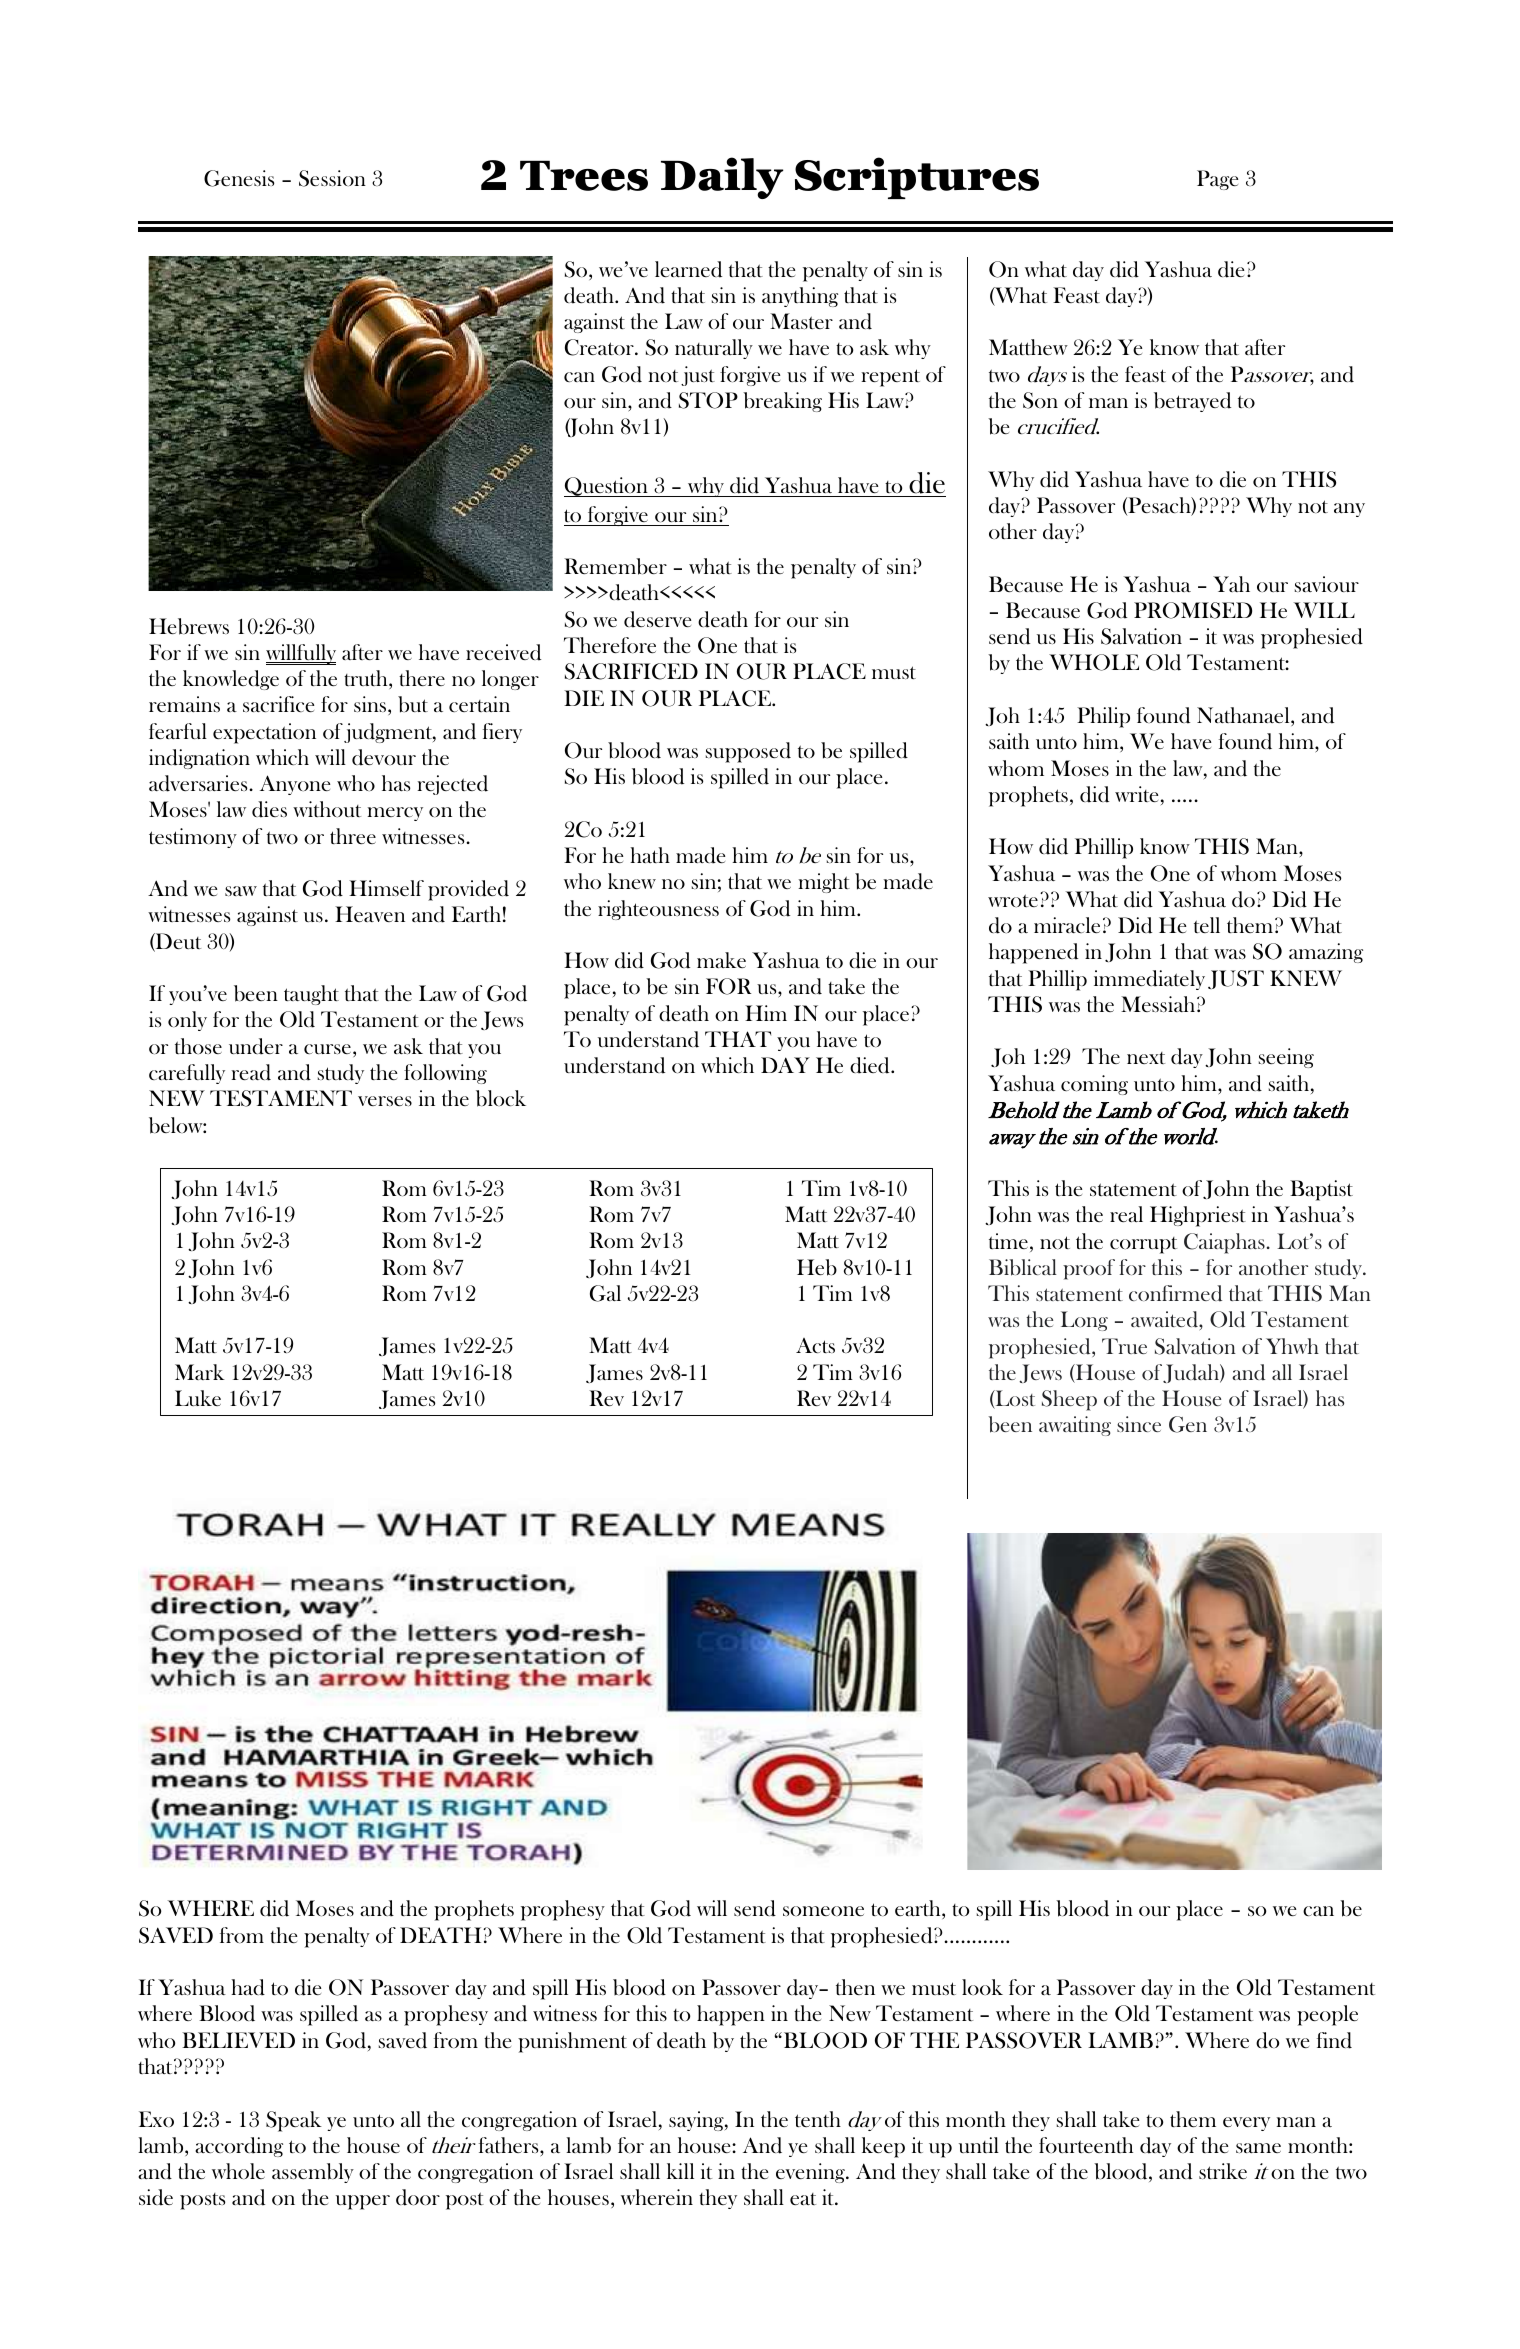 The height and width of the screenshot is (2349, 1520). What do you see at coordinates (1126, 1214) in the screenshot?
I see `real` at bounding box center [1126, 1214].
